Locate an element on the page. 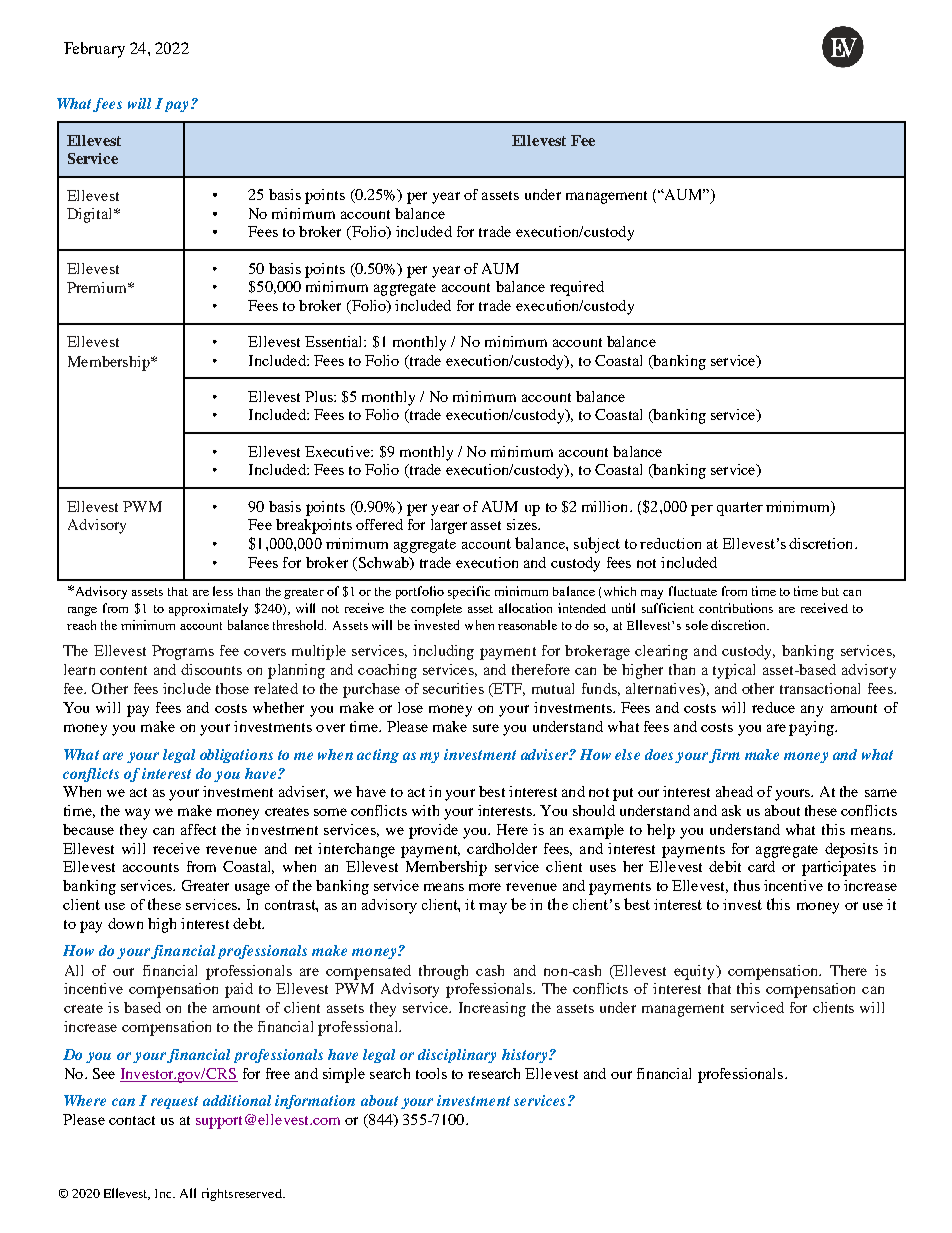 The width and height of the document is (952, 1233). affect is located at coordinates (198, 829).
